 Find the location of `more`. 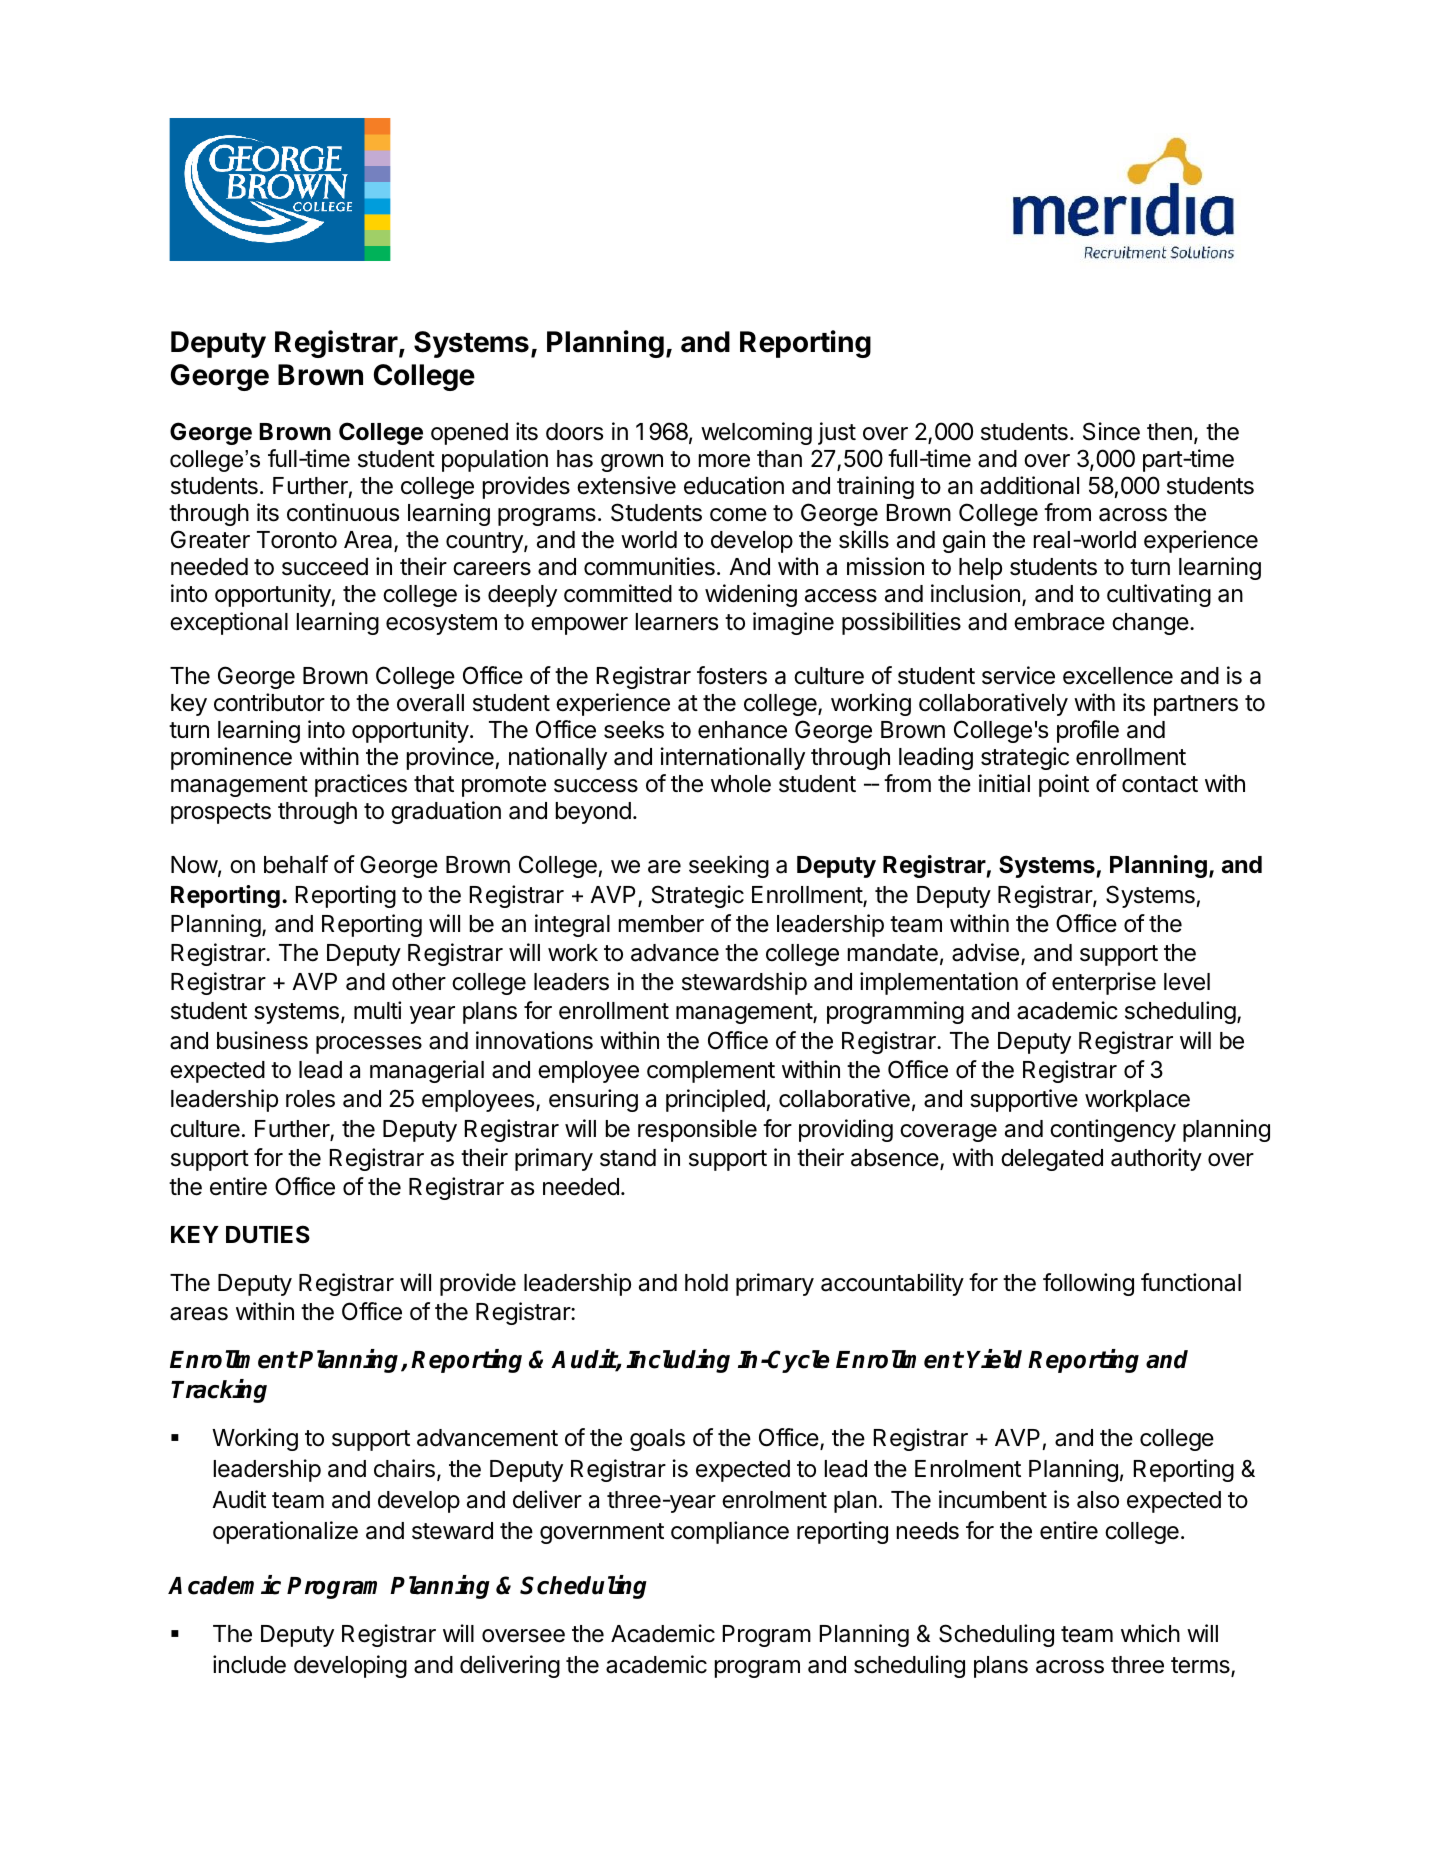

more is located at coordinates (724, 461).
